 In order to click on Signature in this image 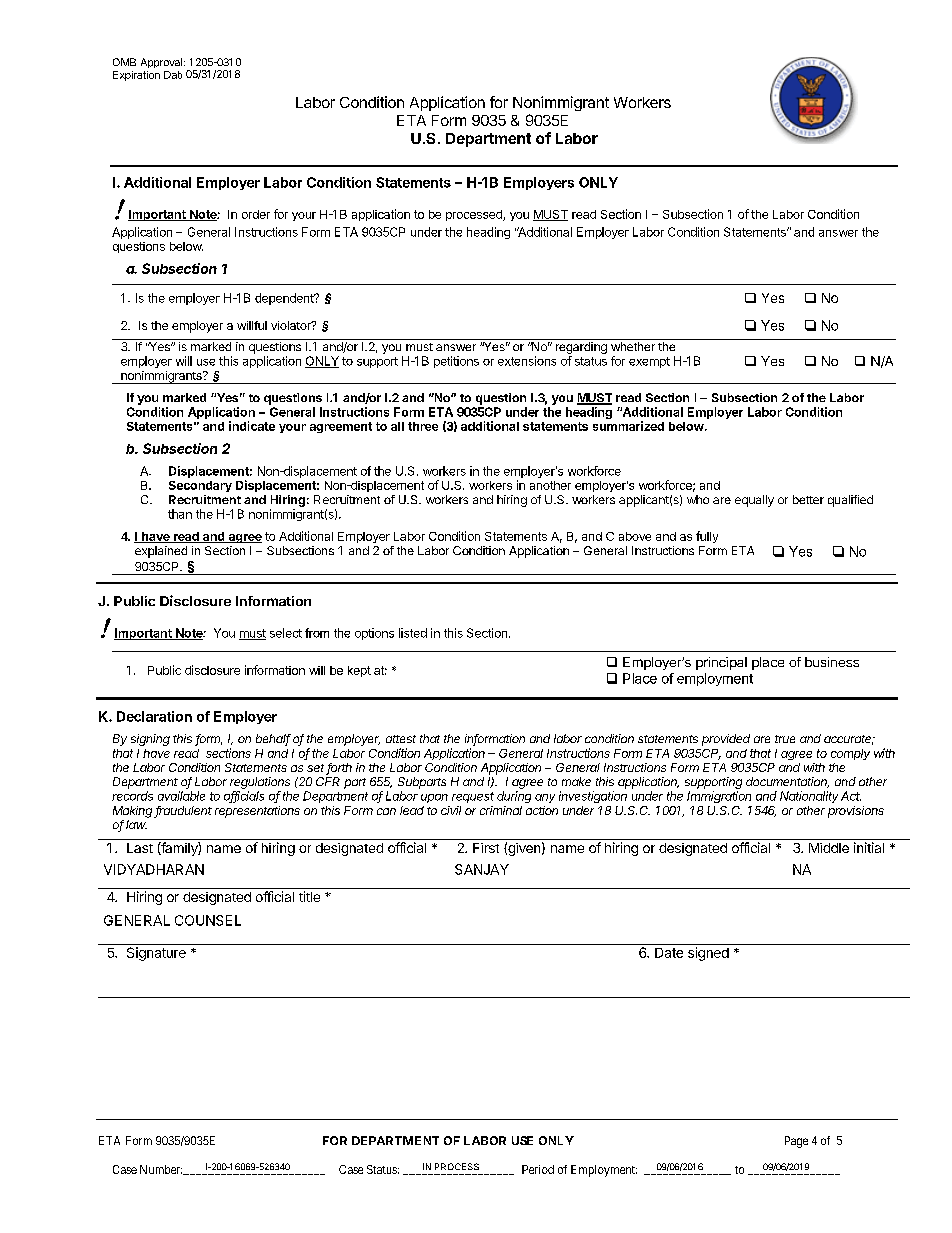, I will do `click(156, 954)`.
